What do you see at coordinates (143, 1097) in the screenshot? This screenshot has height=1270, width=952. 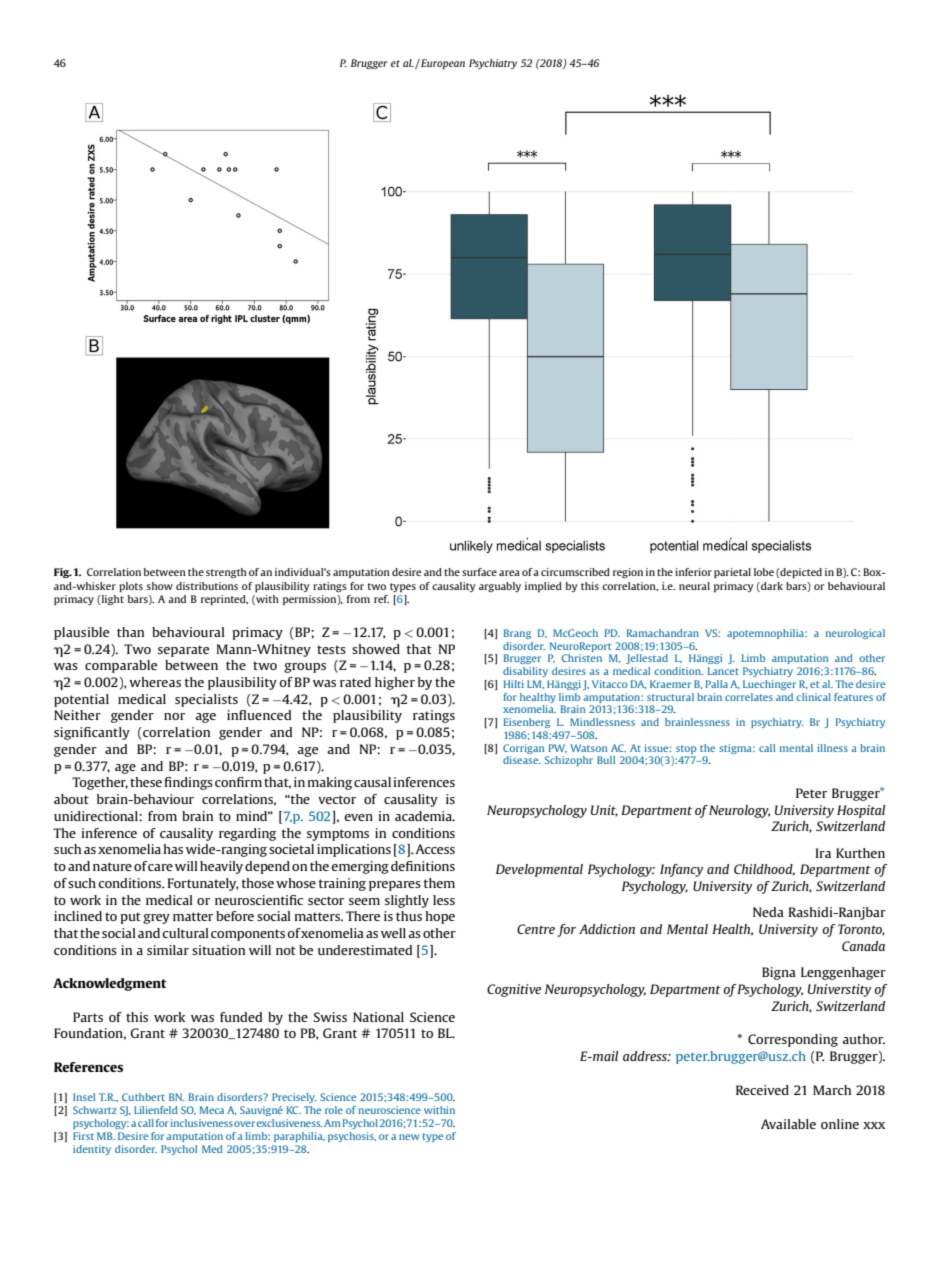 I see `Cuthbert` at bounding box center [143, 1097].
